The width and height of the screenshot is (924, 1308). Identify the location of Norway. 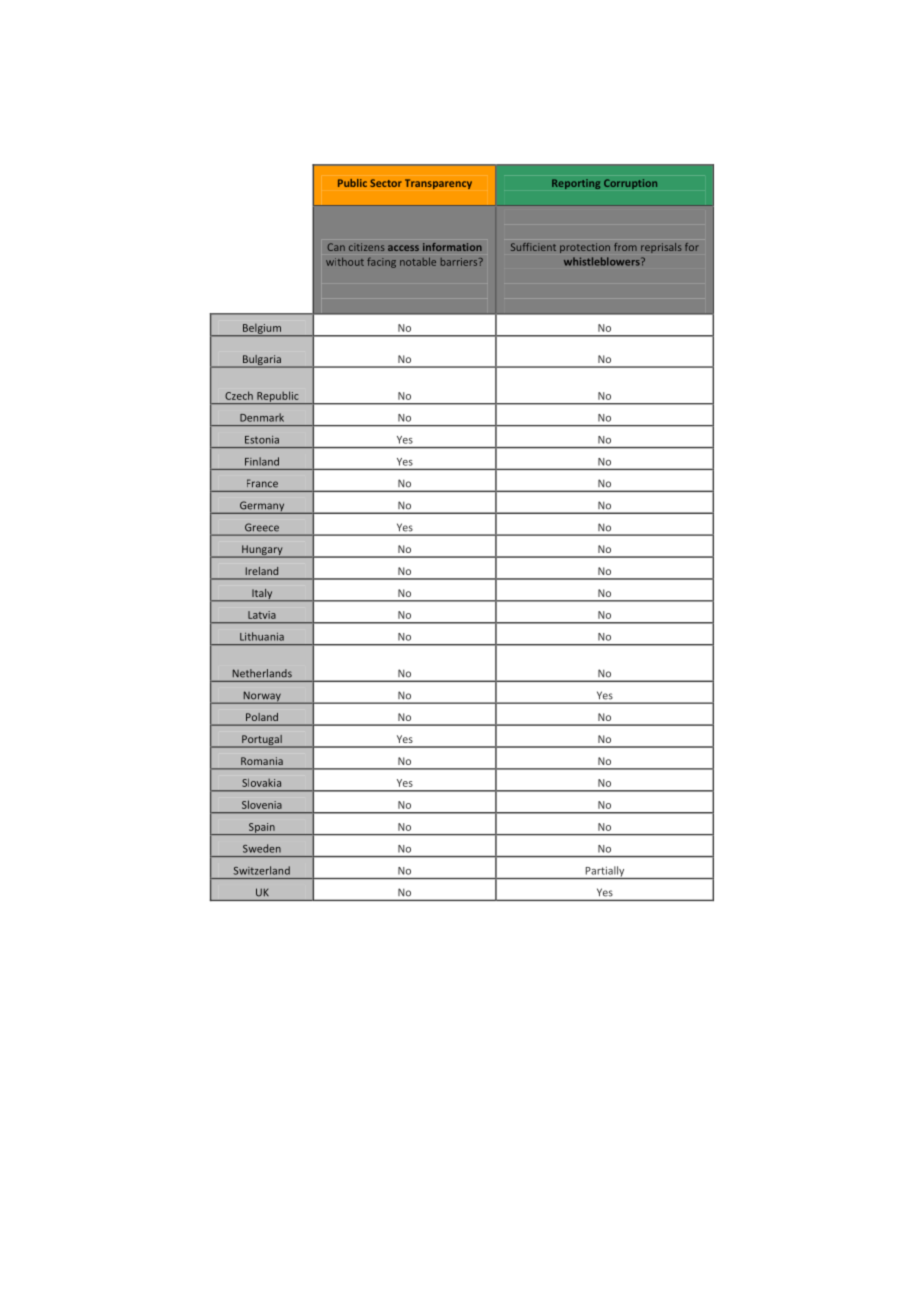
(262, 697).
